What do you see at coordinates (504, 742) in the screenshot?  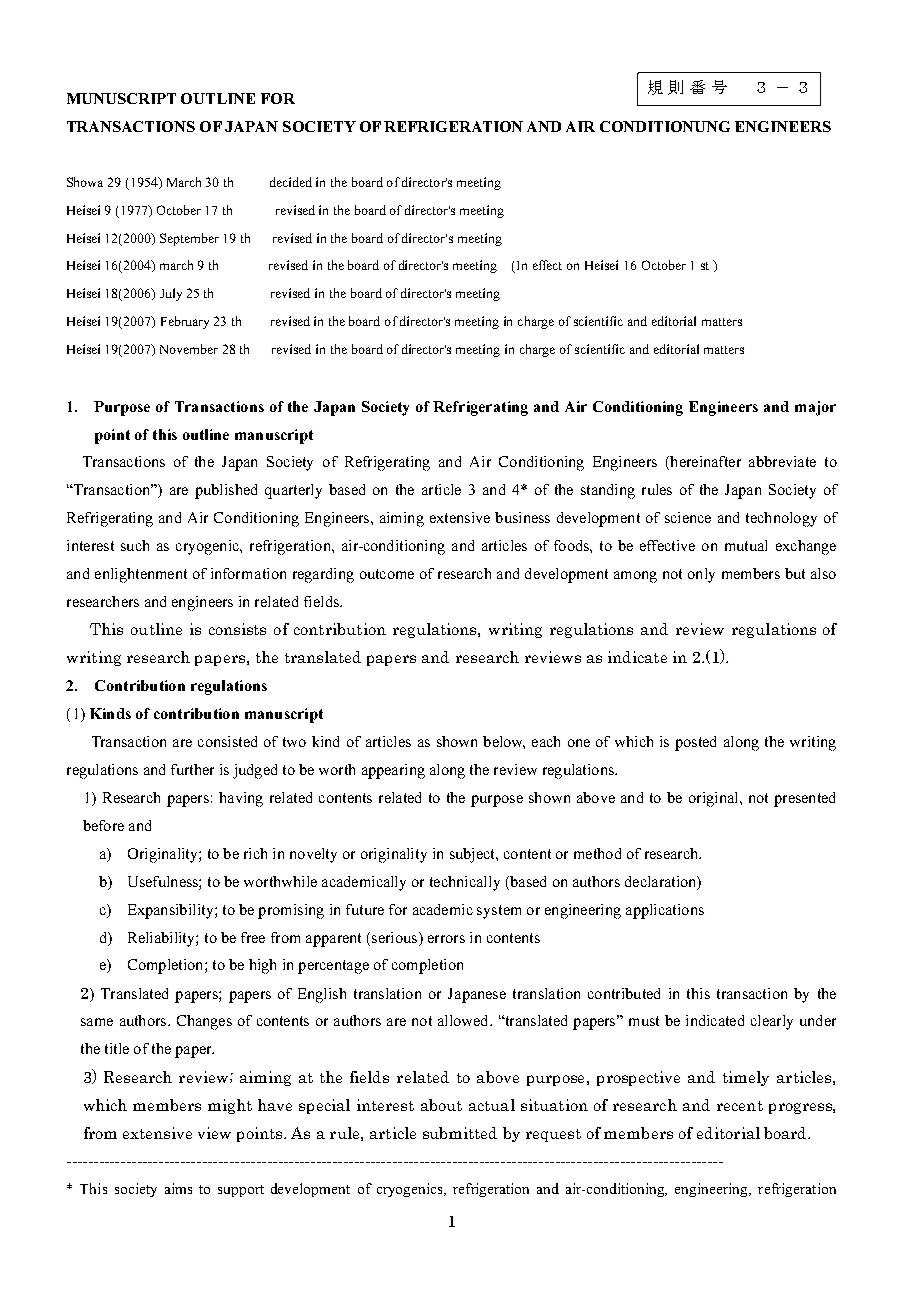 I see `below` at bounding box center [504, 742].
